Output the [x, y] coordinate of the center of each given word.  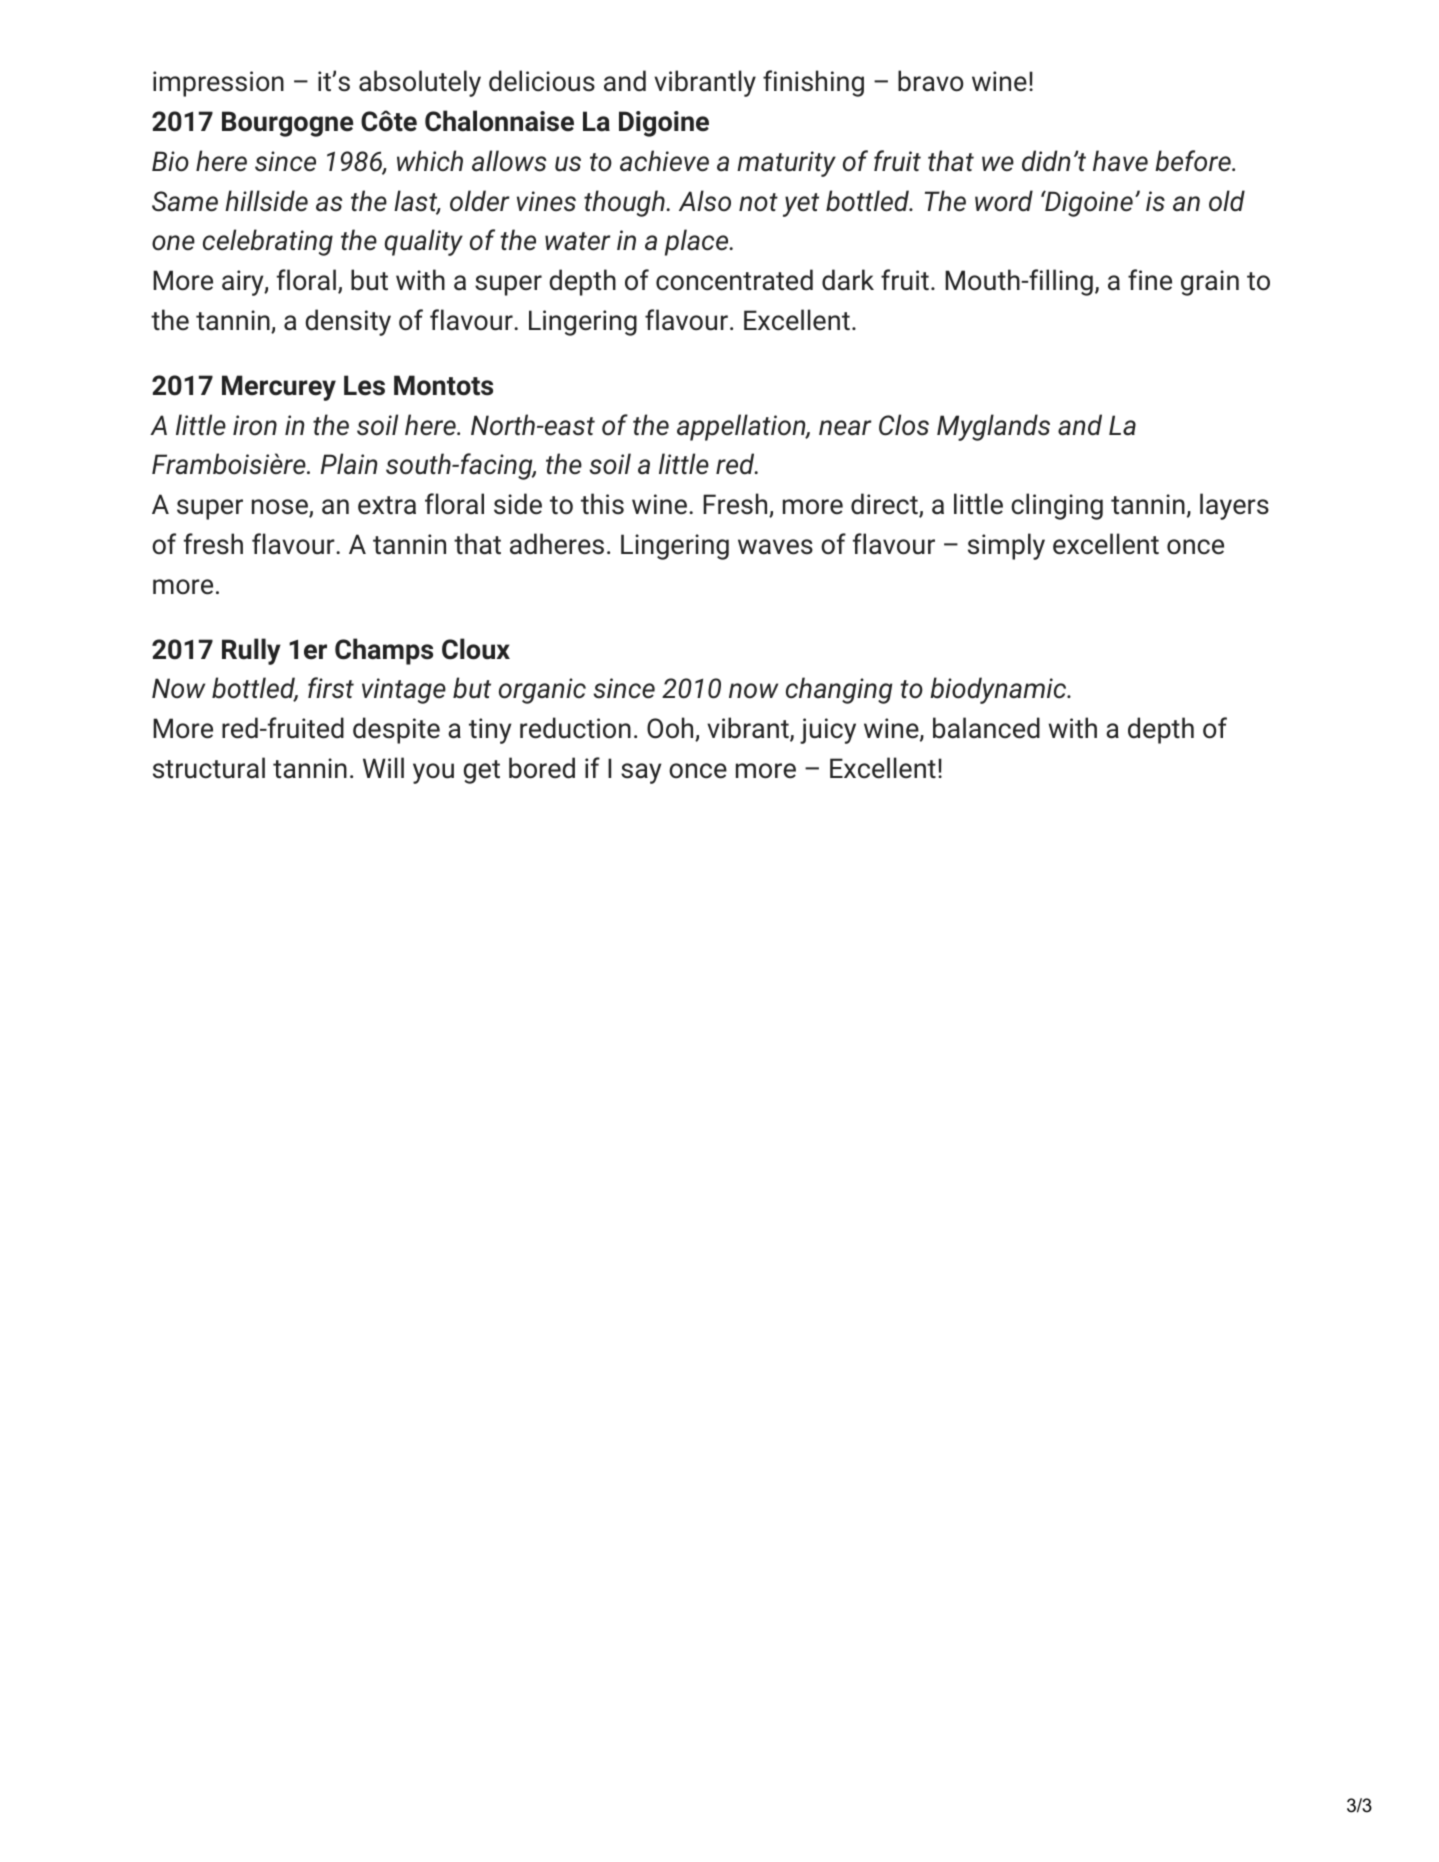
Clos [904, 425]
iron [255, 425]
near [845, 428]
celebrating [268, 242]
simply [1006, 546]
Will [383, 767]
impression [218, 84]
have [1120, 161]
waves [775, 547]
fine [1150, 280]
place [698, 242]
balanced [986, 728]
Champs [384, 651]
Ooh [671, 729]
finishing [813, 83]
